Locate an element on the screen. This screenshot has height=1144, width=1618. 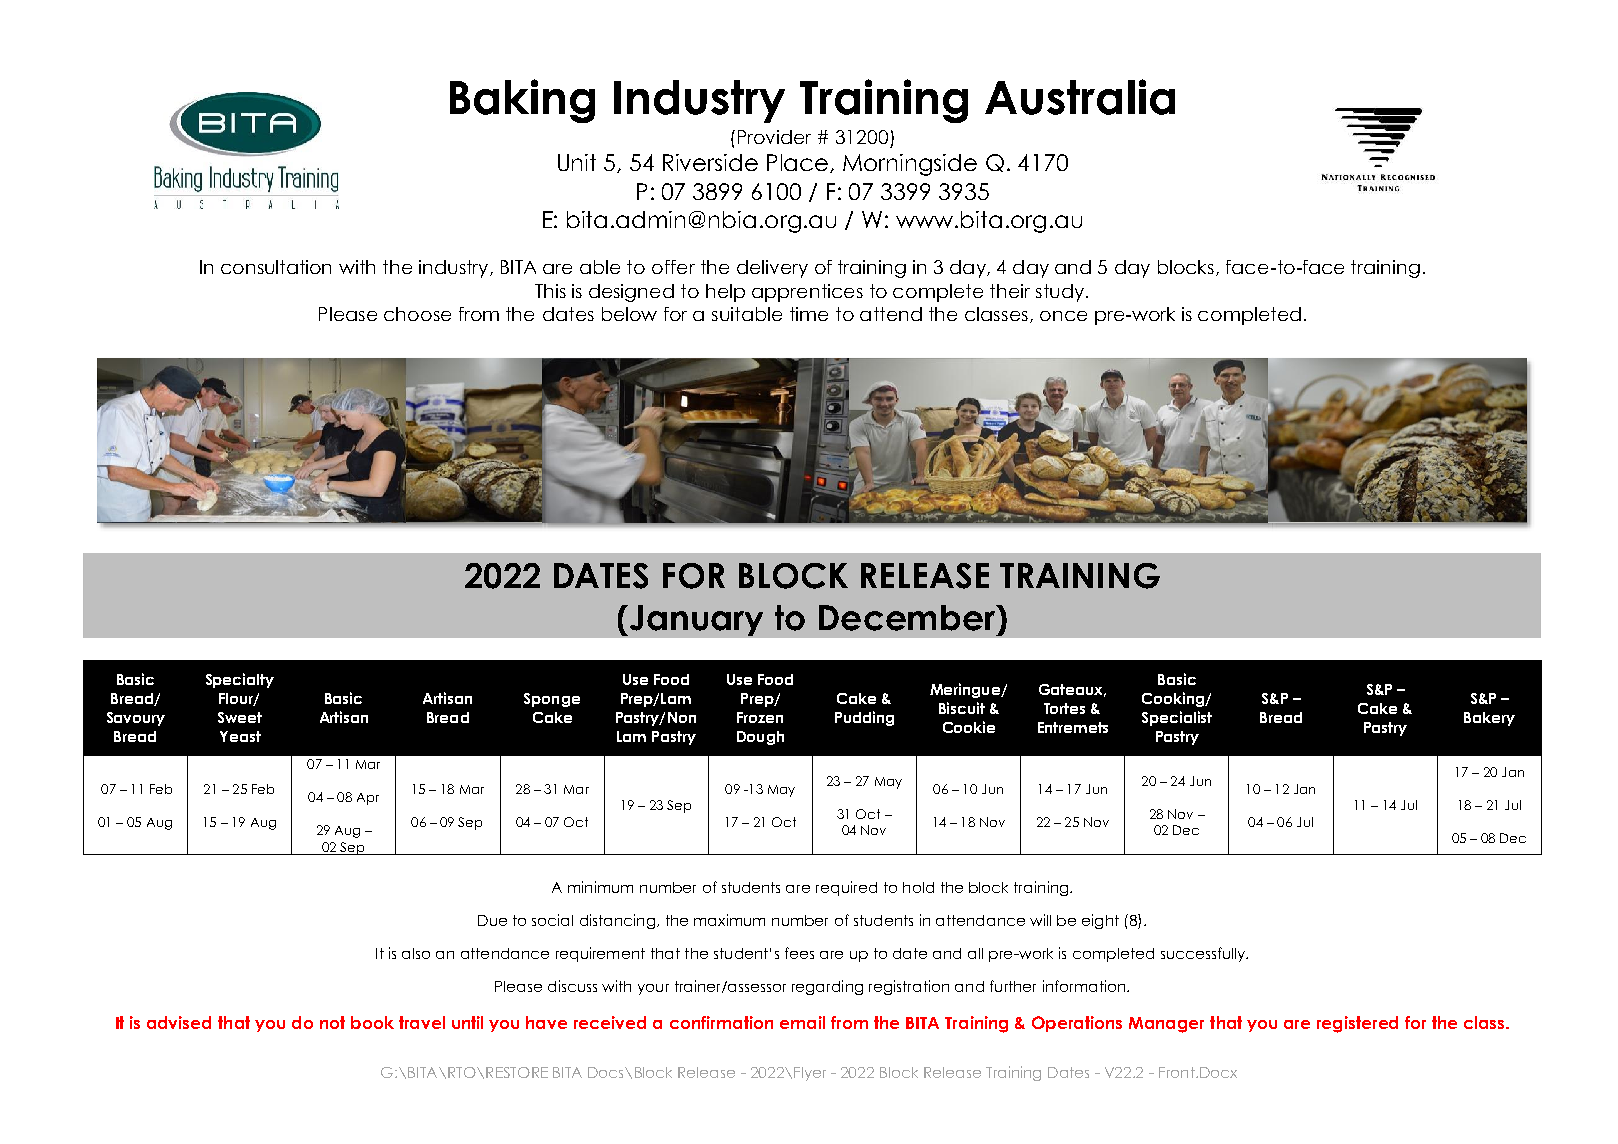
Specialty is located at coordinates (240, 680).
